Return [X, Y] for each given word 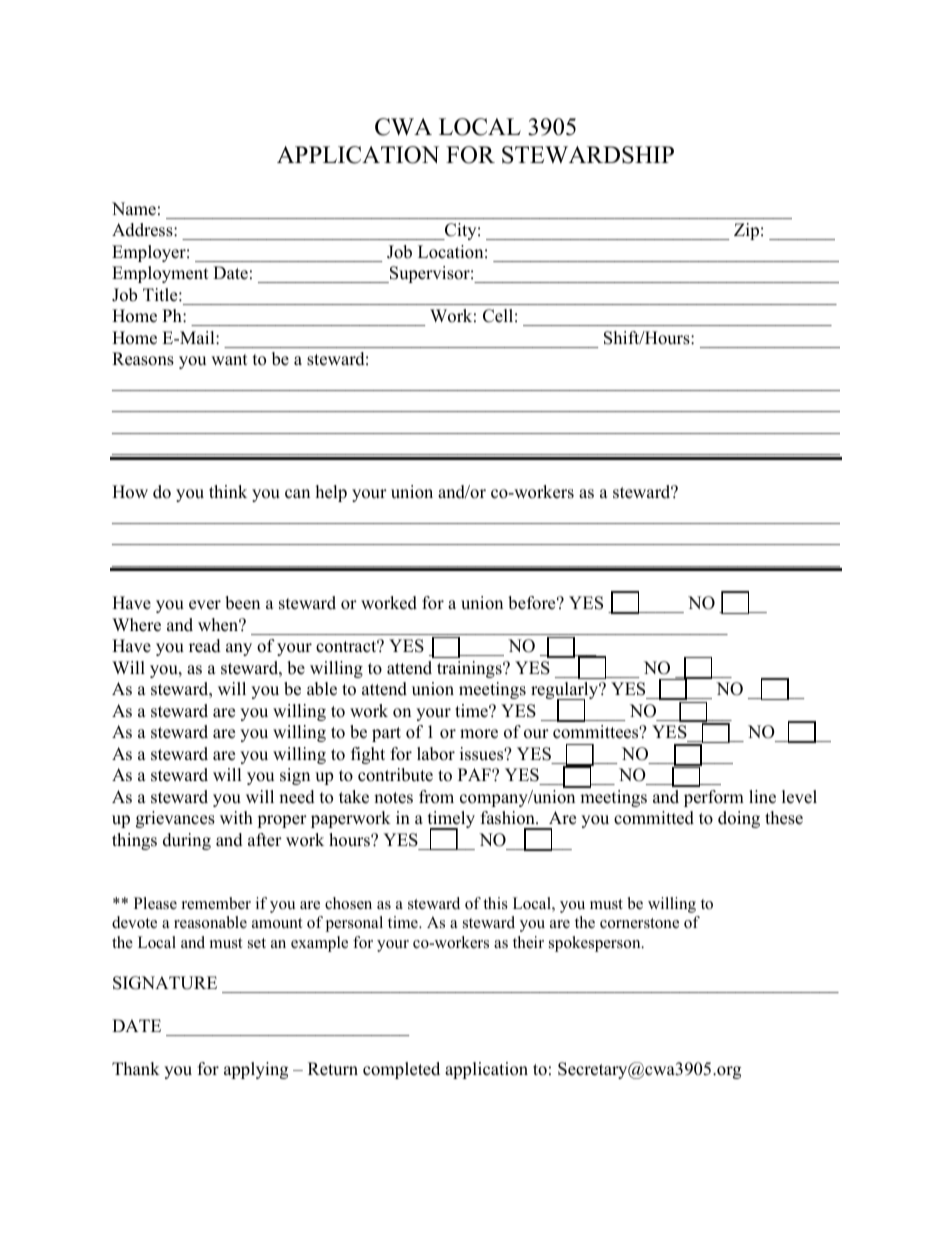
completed [401, 1070]
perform [714, 798]
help [331, 493]
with [236, 817]
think [228, 491]
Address [143, 230]
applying [256, 1070]
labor [436, 754]
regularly [566, 692]
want [229, 359]
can [297, 494]
